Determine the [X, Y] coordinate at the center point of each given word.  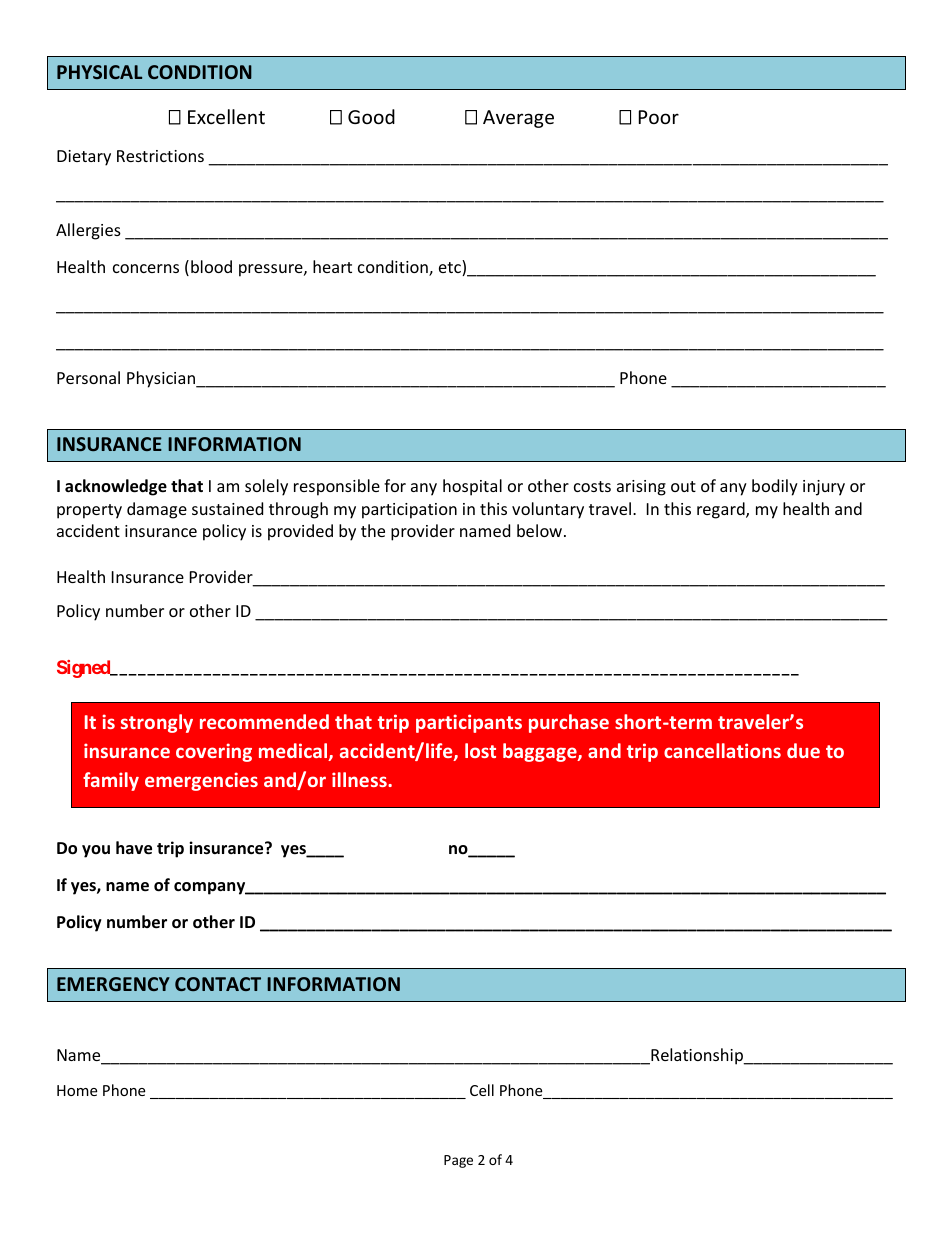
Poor [659, 117]
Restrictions [160, 156]
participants [469, 723]
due [803, 750]
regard [722, 510]
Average [518, 119]
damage [157, 510]
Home [77, 1090]
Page [458, 1161]
